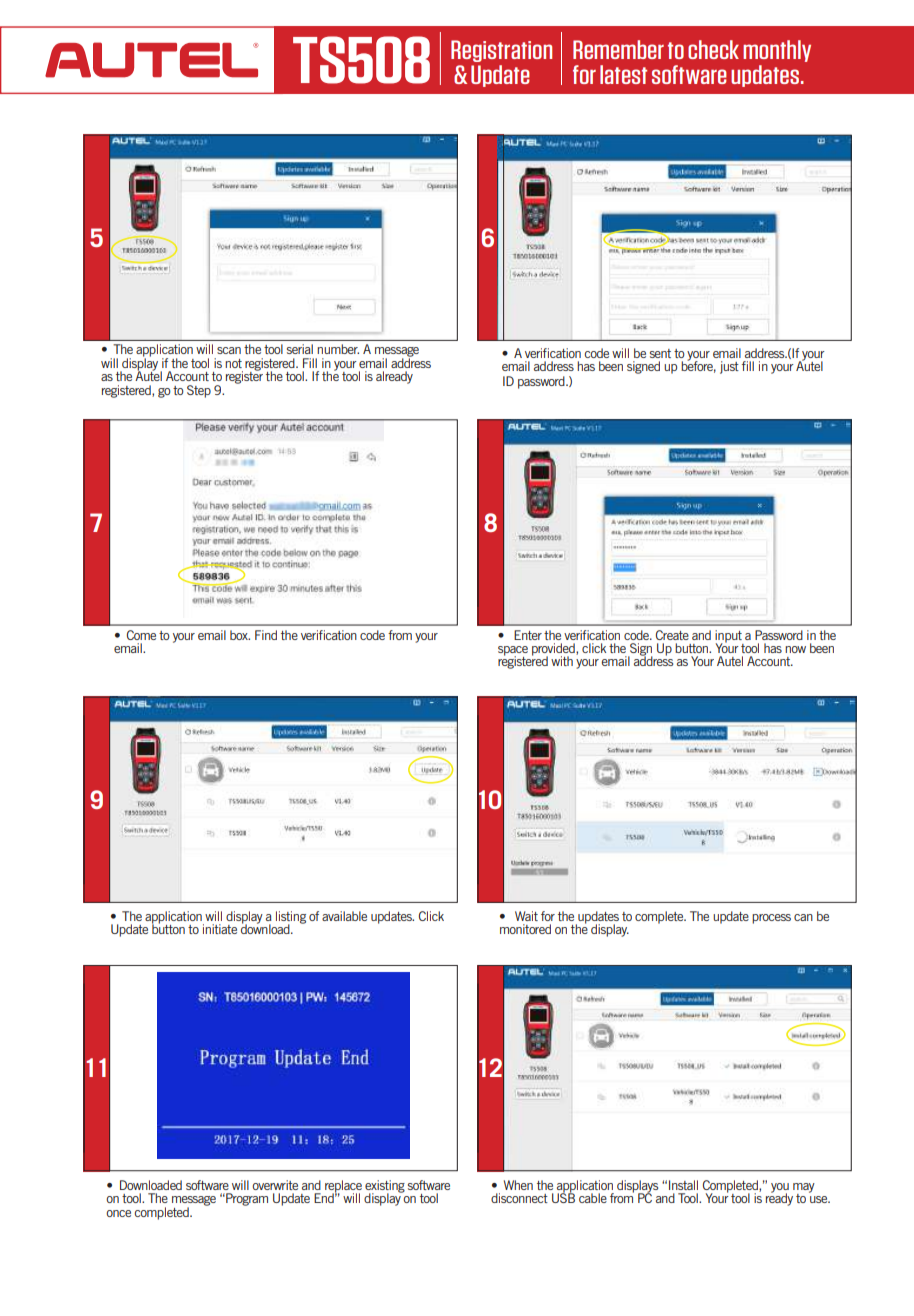  What do you see at coordinates (501, 51) in the page?
I see `Registration` at bounding box center [501, 51].
